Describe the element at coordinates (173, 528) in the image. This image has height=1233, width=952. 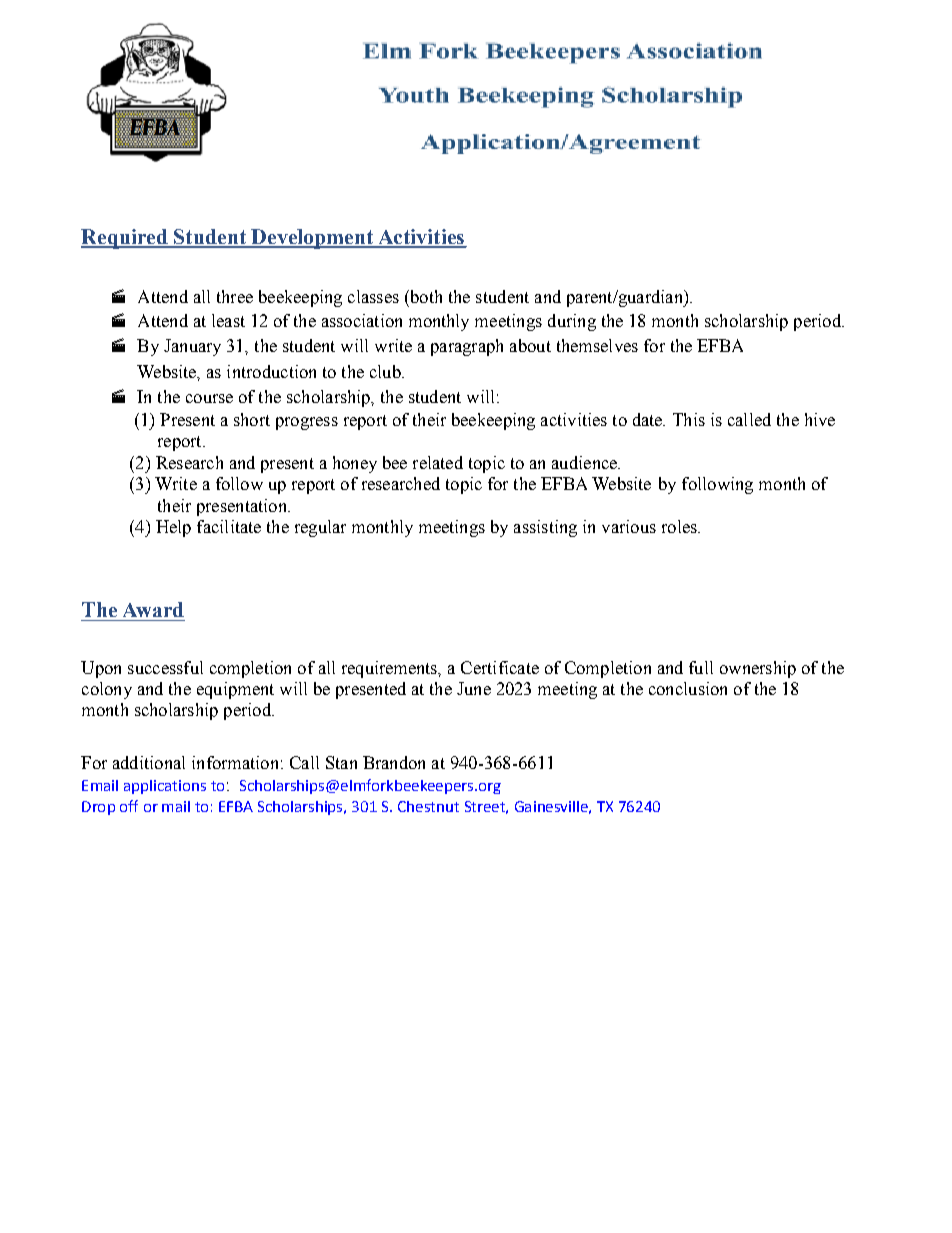
I see `Help` at that location.
